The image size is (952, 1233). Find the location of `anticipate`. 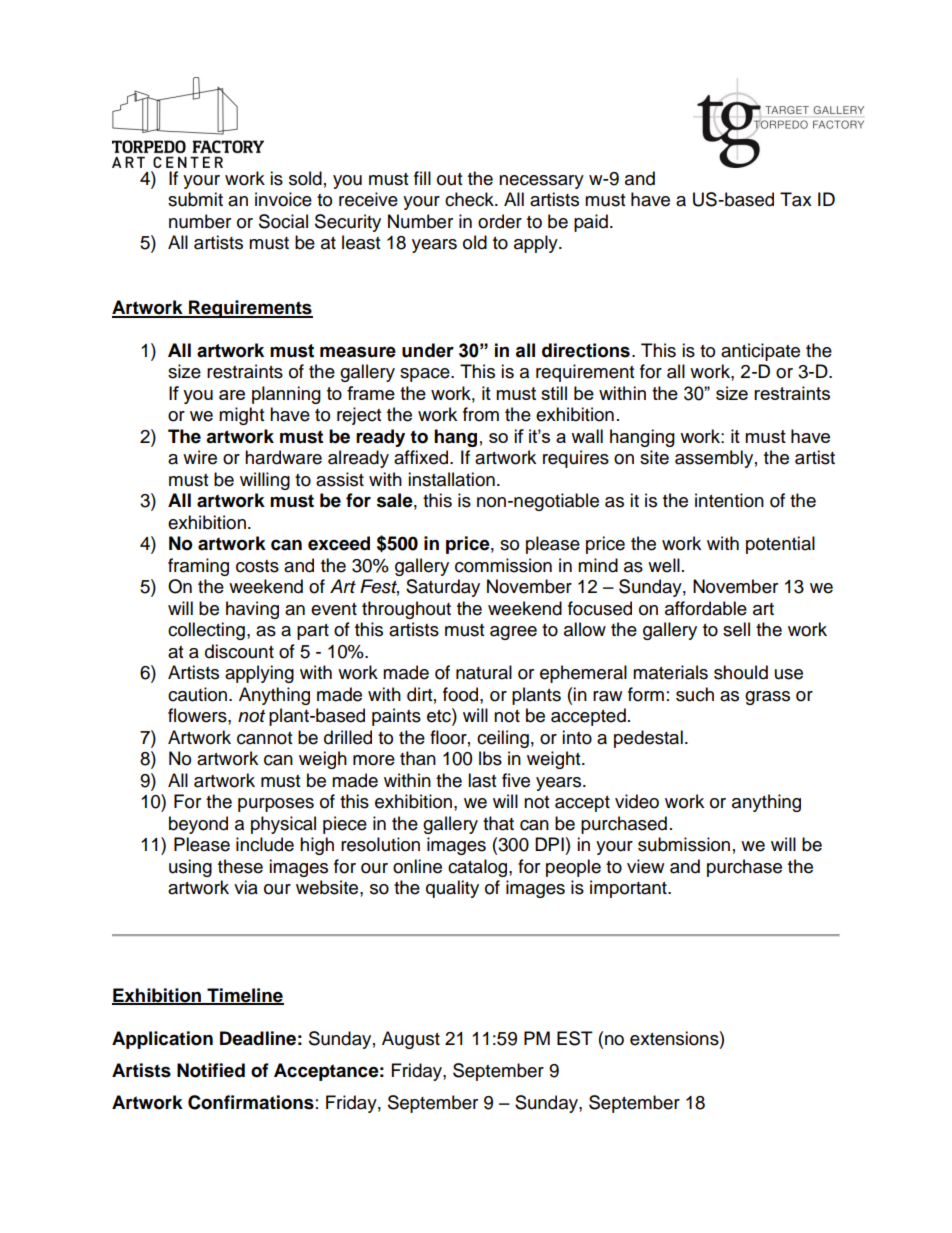

anticipate is located at coordinates (760, 352).
